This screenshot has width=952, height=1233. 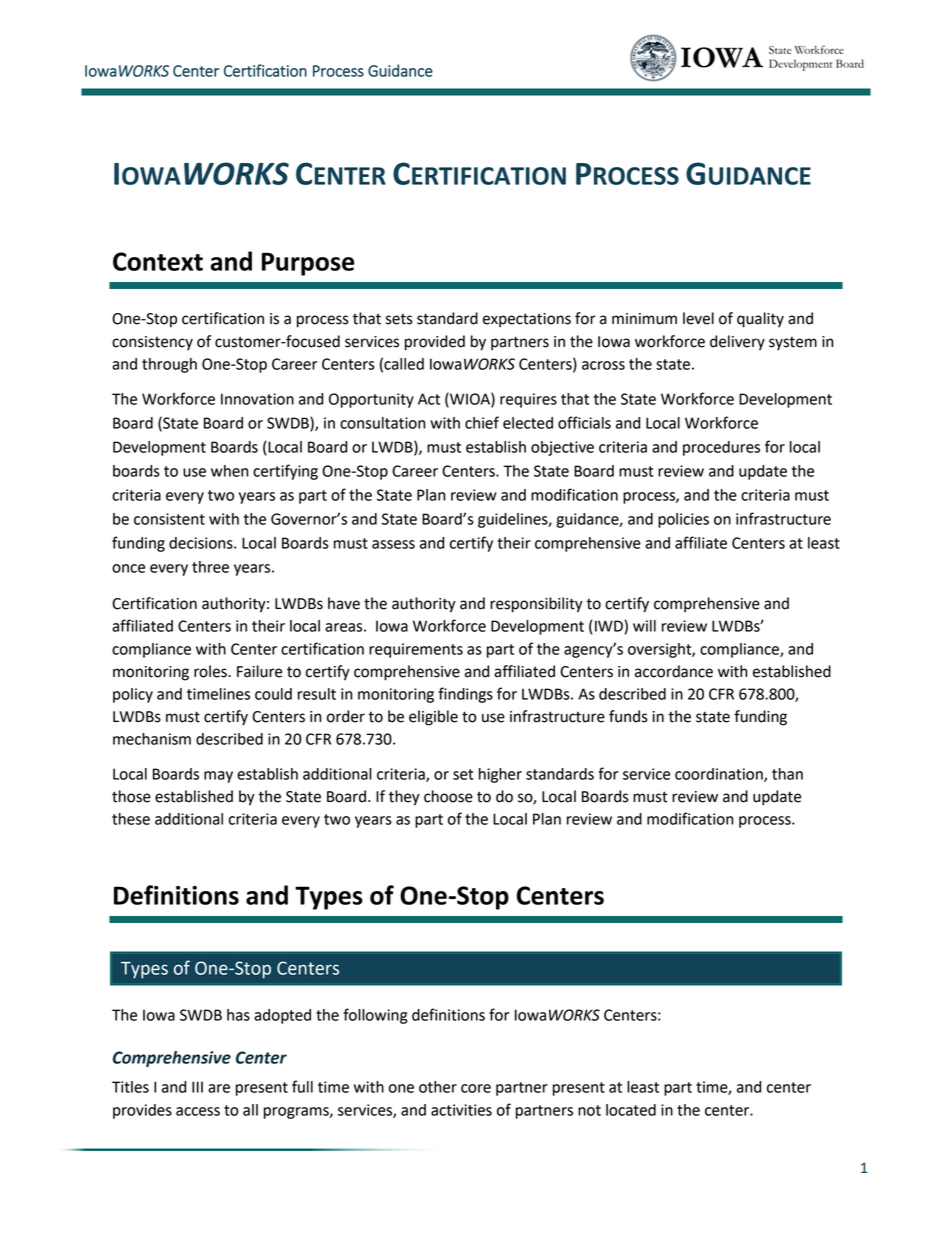 I want to click on coordination, so click(x=720, y=775).
